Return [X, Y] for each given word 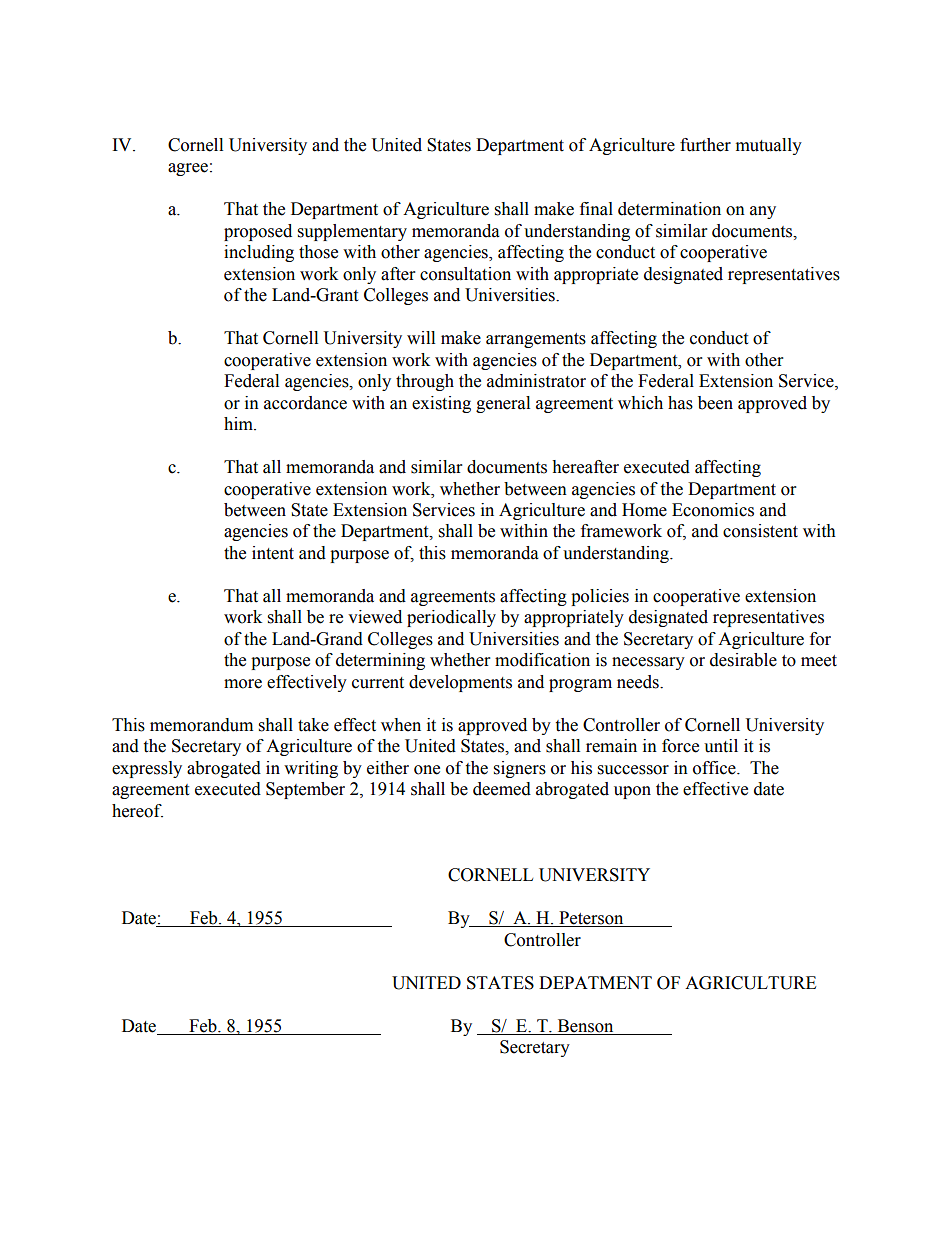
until [721, 746]
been [715, 403]
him [239, 423]
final [596, 209]
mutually [769, 146]
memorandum [201, 725]
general [503, 404]
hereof [137, 811]
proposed [258, 232]
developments [460, 683]
